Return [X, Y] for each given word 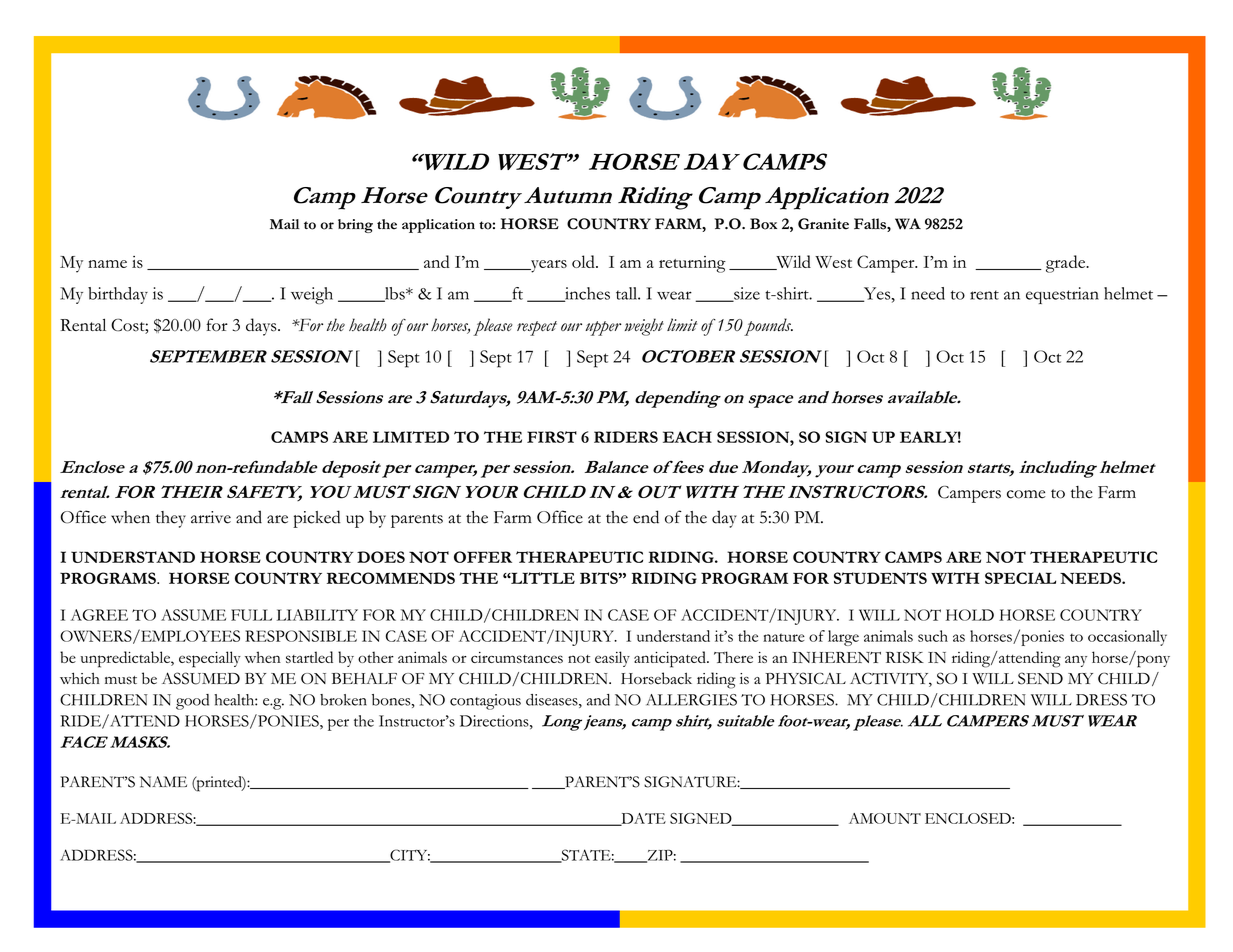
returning [692, 264]
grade [1067, 264]
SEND [1040, 678]
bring [355, 226]
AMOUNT [885, 818]
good [192, 702]
